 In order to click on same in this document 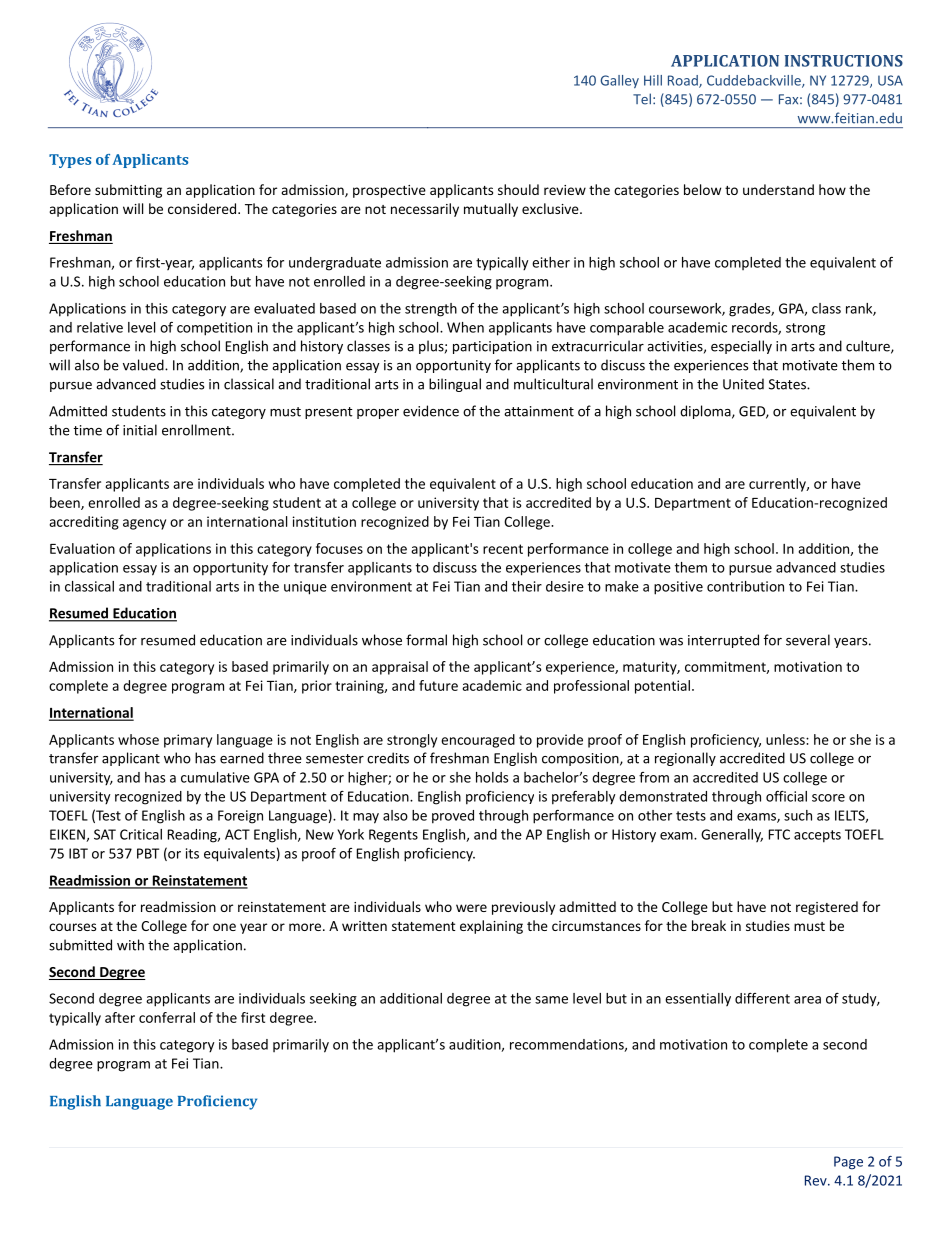, I will do `click(551, 1000)`.
